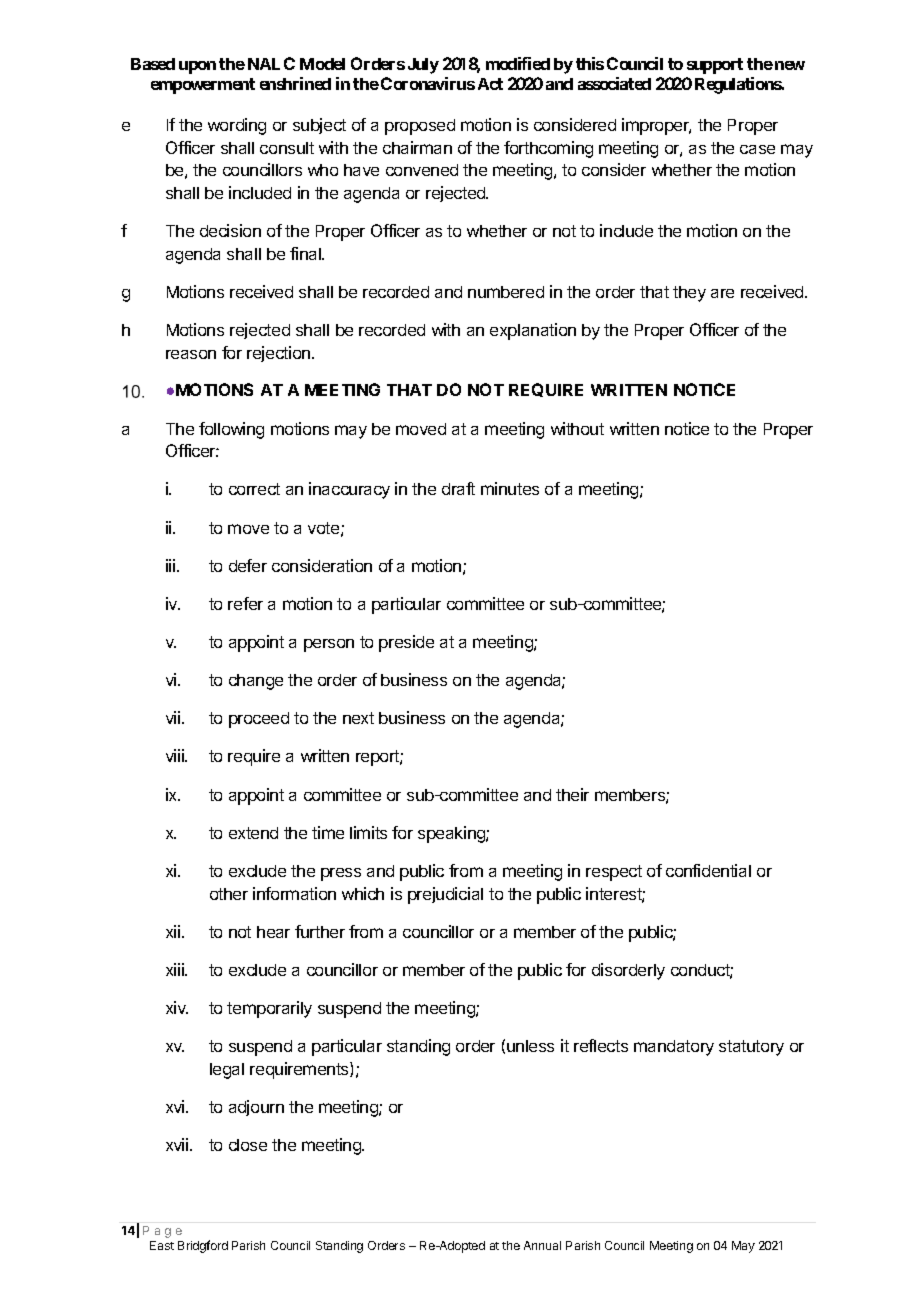 The height and width of the page is (1308, 924). What do you see at coordinates (751, 1048) in the page?
I see `statutory` at bounding box center [751, 1048].
